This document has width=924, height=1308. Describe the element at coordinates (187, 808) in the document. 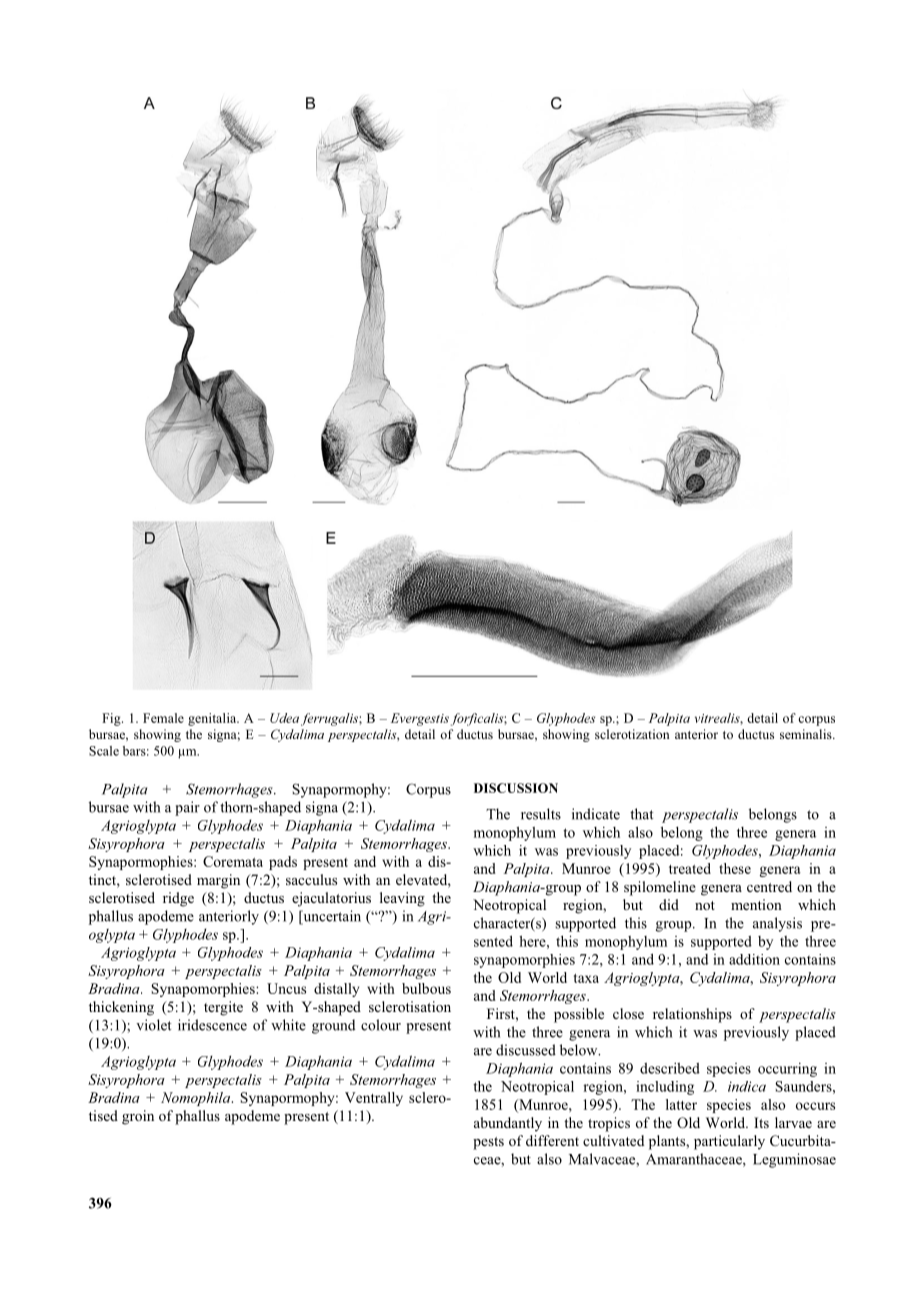

I see `pair` at that location.
